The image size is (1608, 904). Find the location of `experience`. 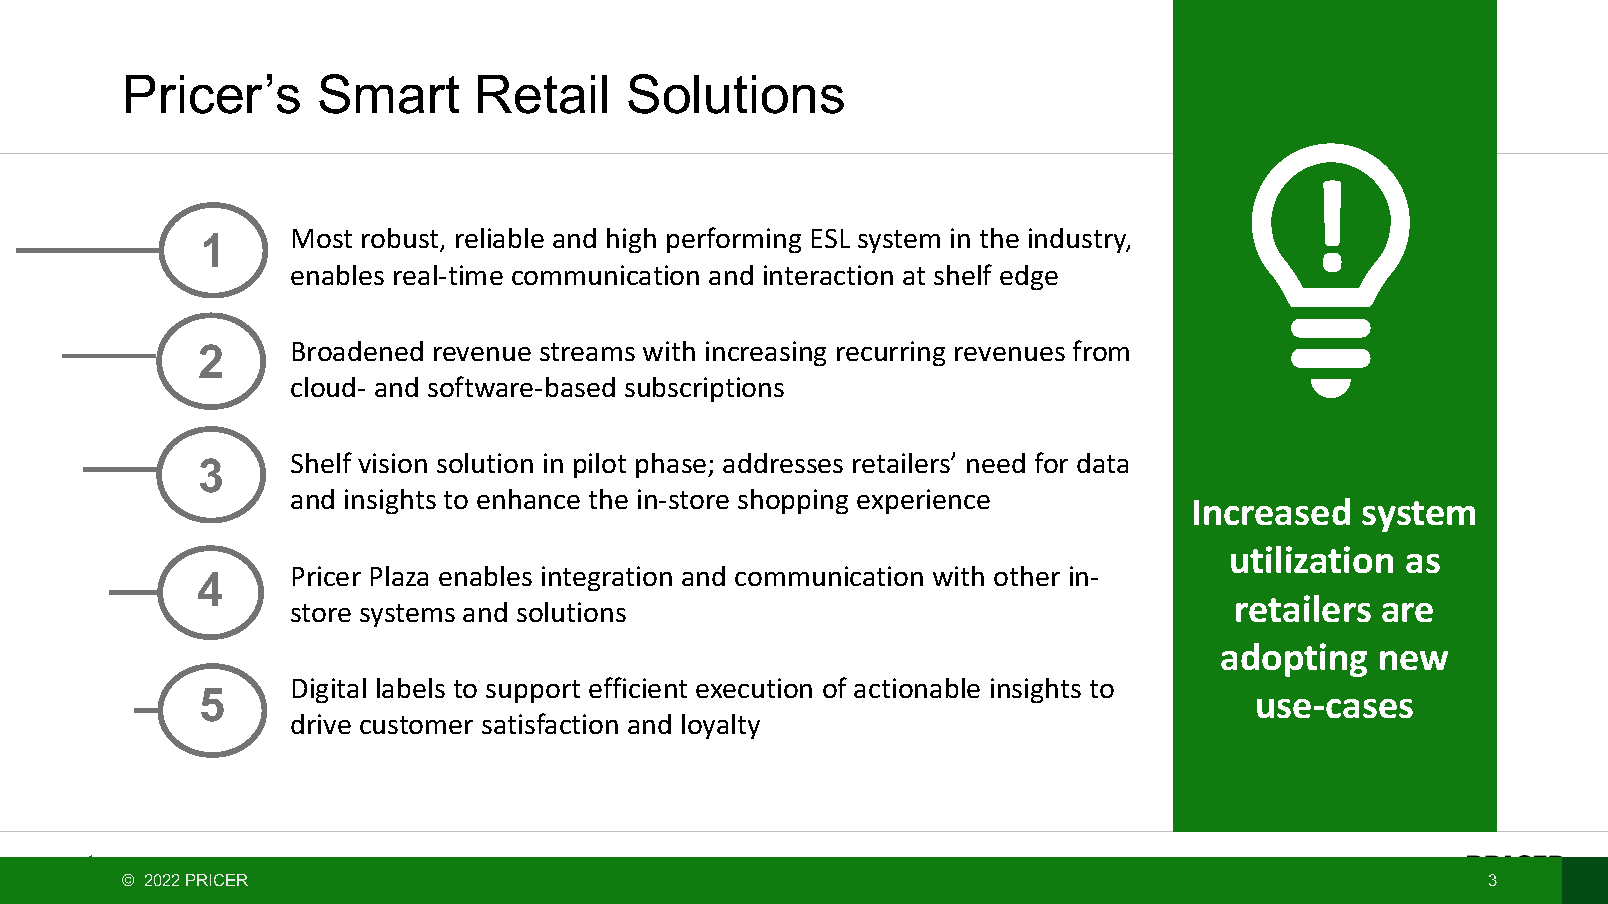

experience is located at coordinates (923, 501).
